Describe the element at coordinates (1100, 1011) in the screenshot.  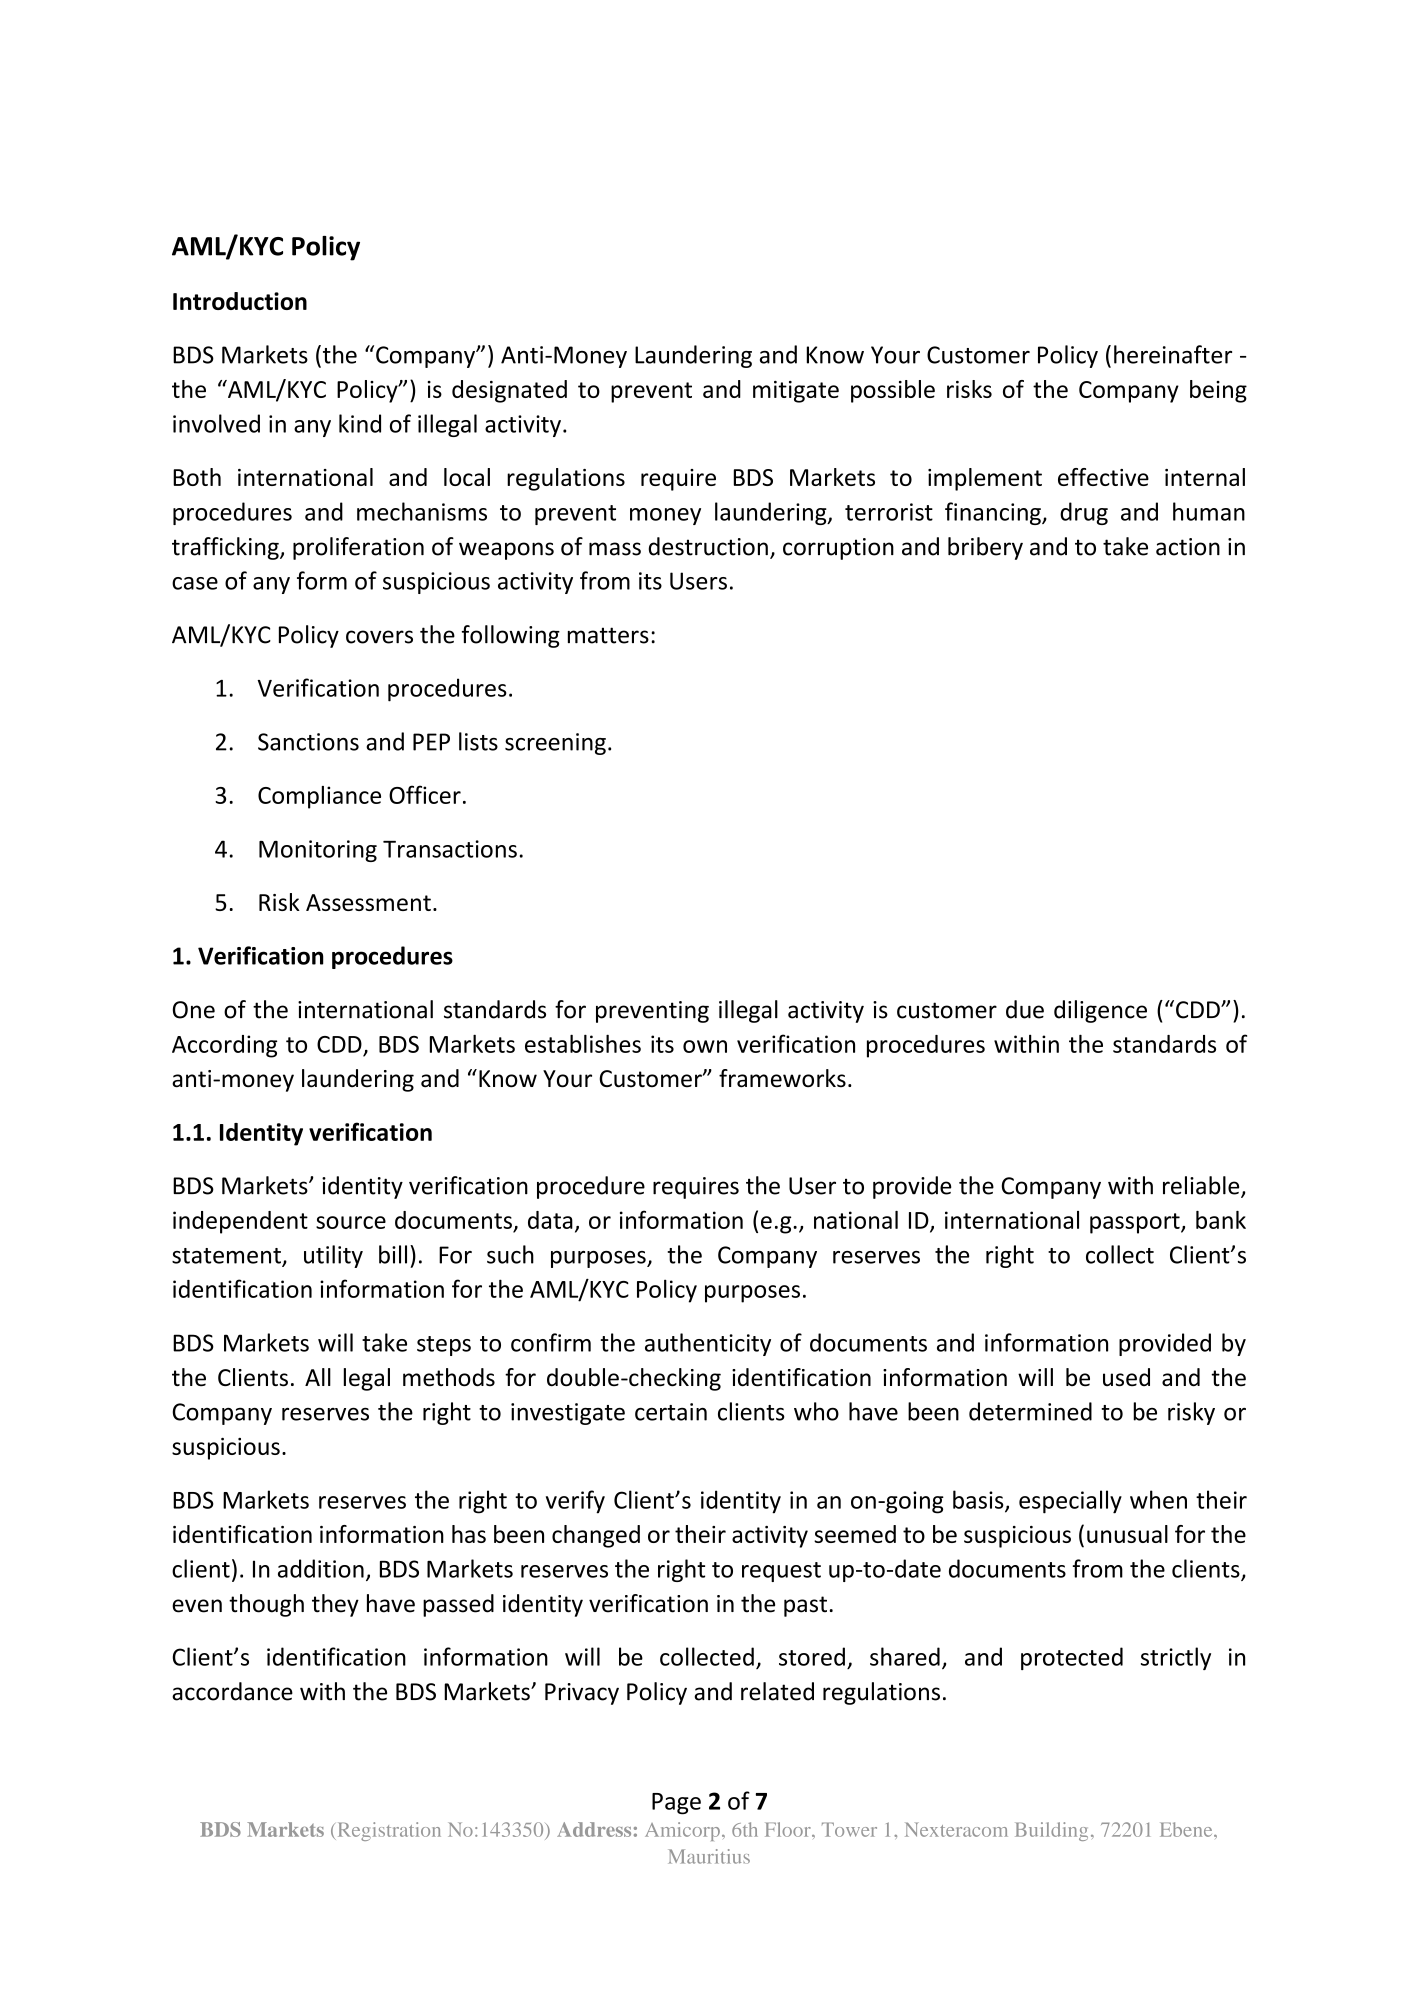
I see `diligence` at that location.
